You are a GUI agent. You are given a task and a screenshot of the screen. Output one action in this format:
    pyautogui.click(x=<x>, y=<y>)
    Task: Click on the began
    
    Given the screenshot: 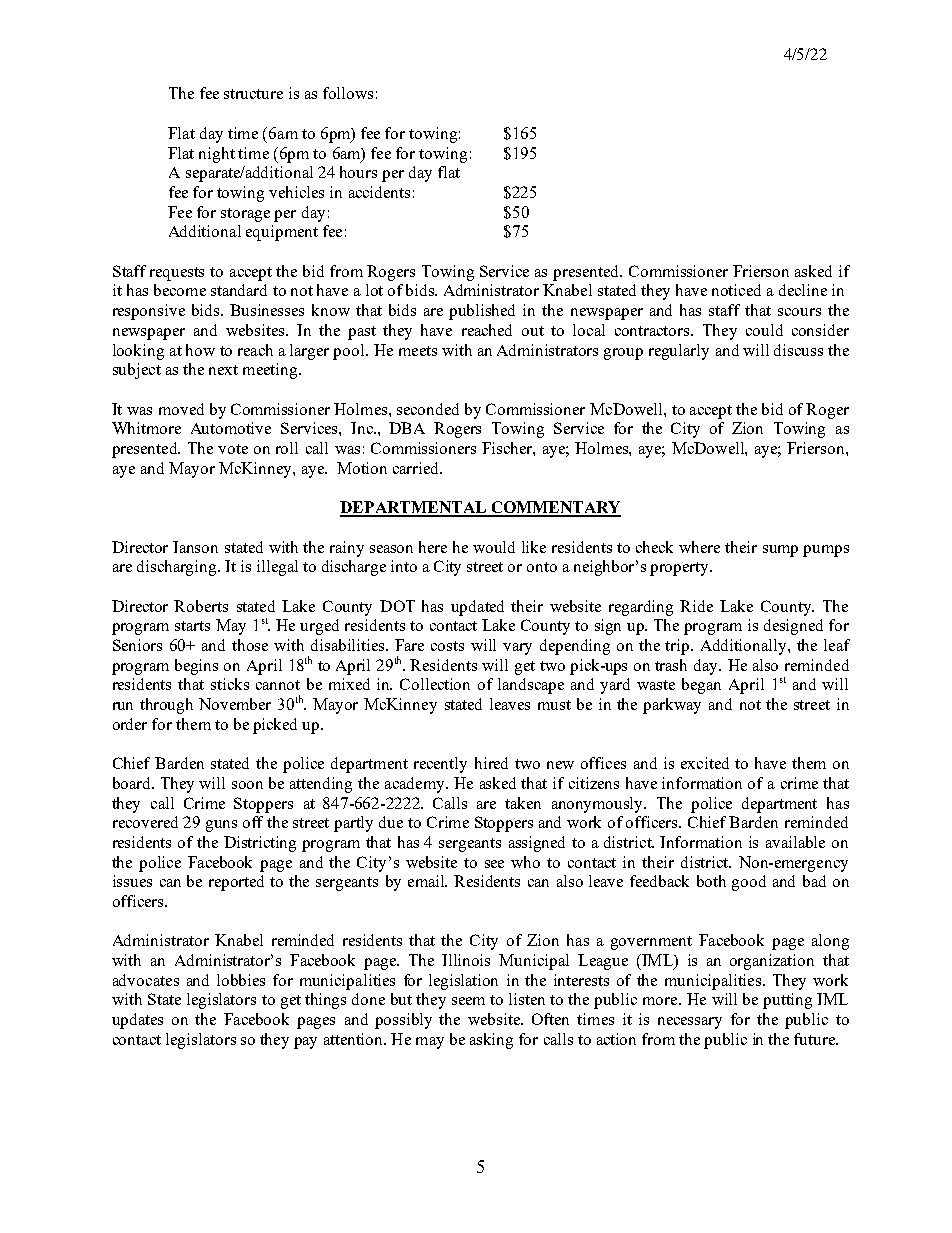 What is the action you would take?
    pyautogui.click(x=701, y=686)
